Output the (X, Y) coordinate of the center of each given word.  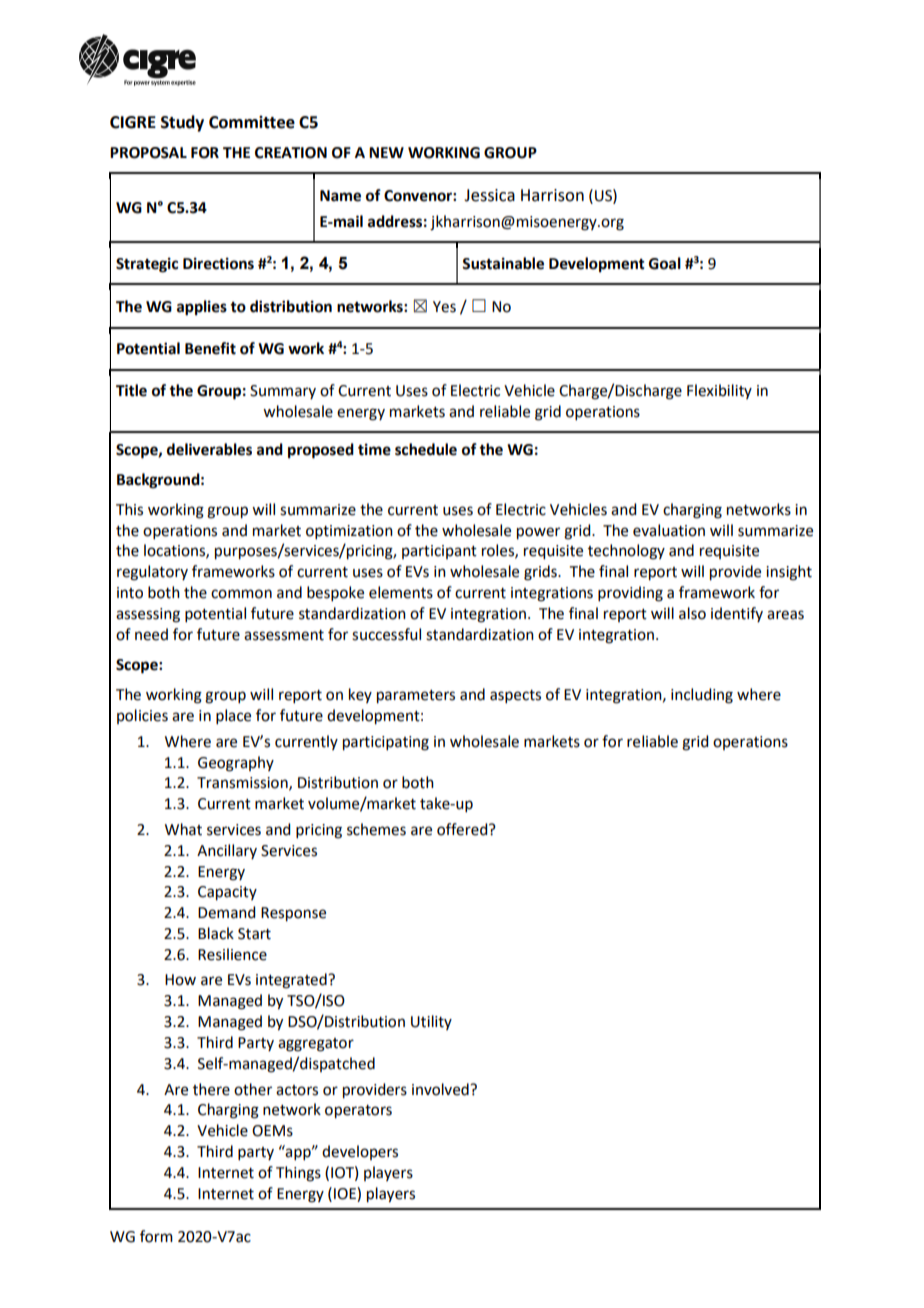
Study (182, 123)
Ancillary (227, 851)
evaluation (669, 530)
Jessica (489, 195)
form (156, 1236)
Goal (665, 263)
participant (439, 552)
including (702, 696)
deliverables (209, 449)
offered (463, 829)
